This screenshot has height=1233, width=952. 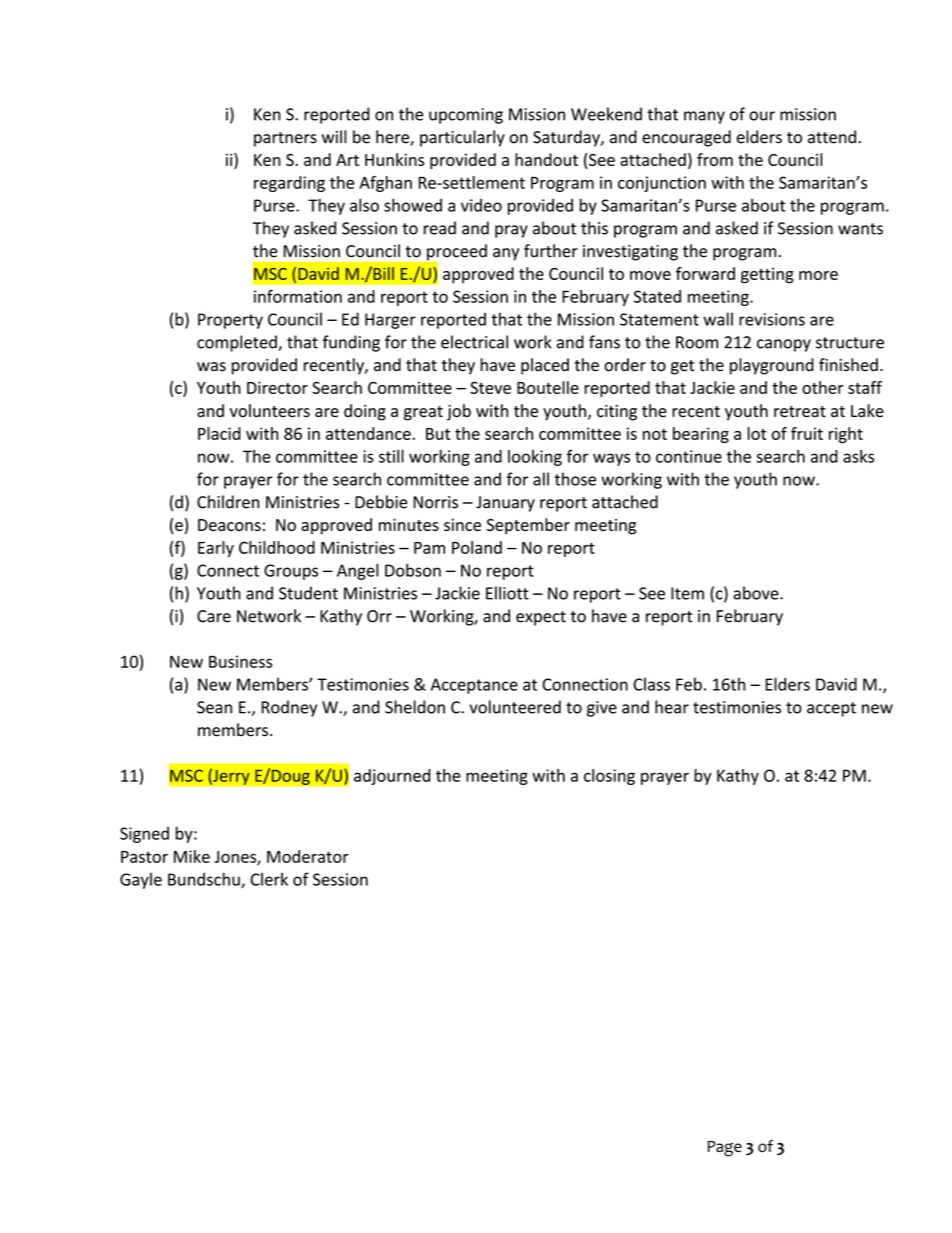 I want to click on Gayle, so click(x=141, y=881).
